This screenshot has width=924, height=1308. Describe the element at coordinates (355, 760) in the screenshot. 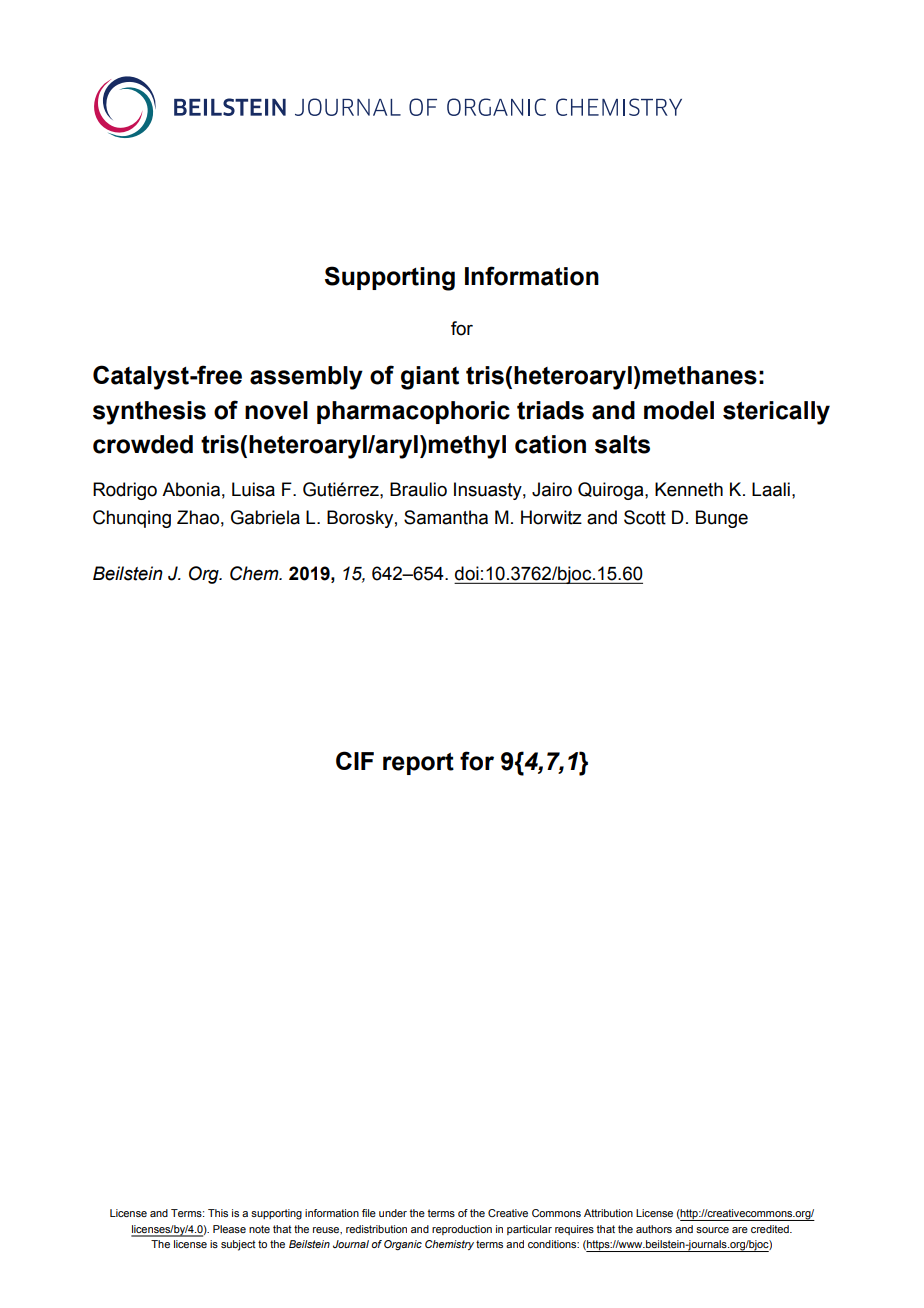

I see `CIF` at that location.
